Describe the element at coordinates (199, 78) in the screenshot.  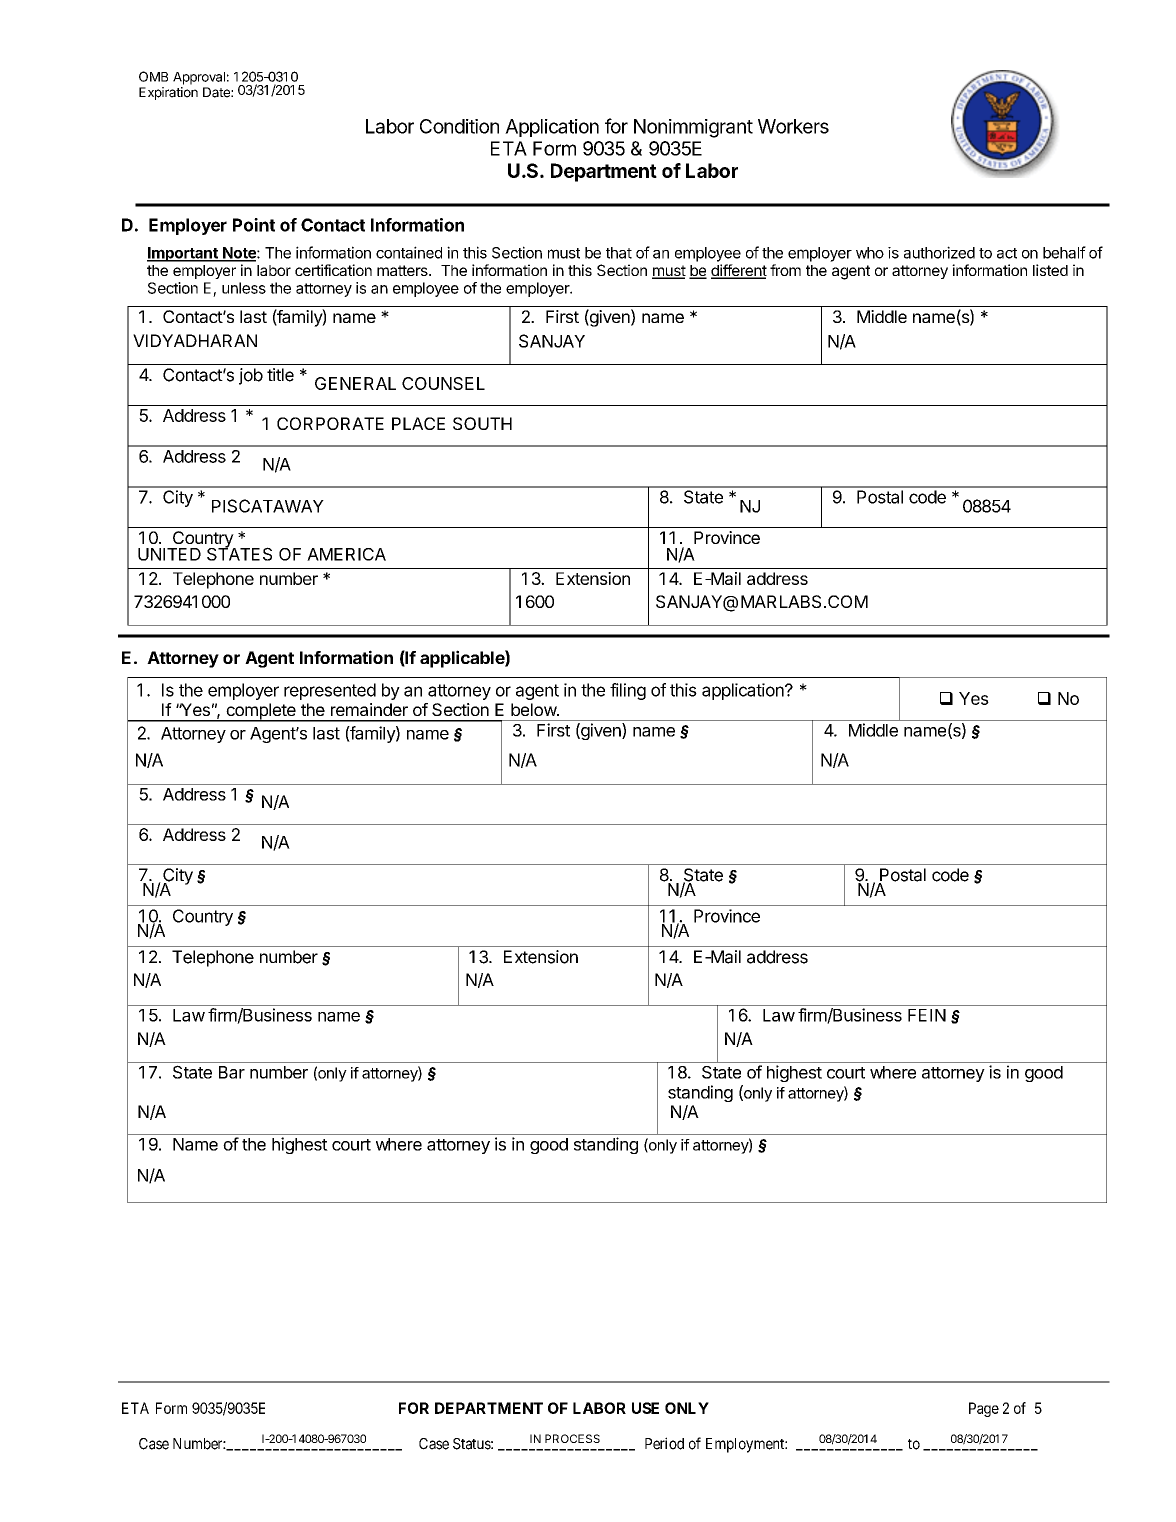
I see `Approval` at that location.
